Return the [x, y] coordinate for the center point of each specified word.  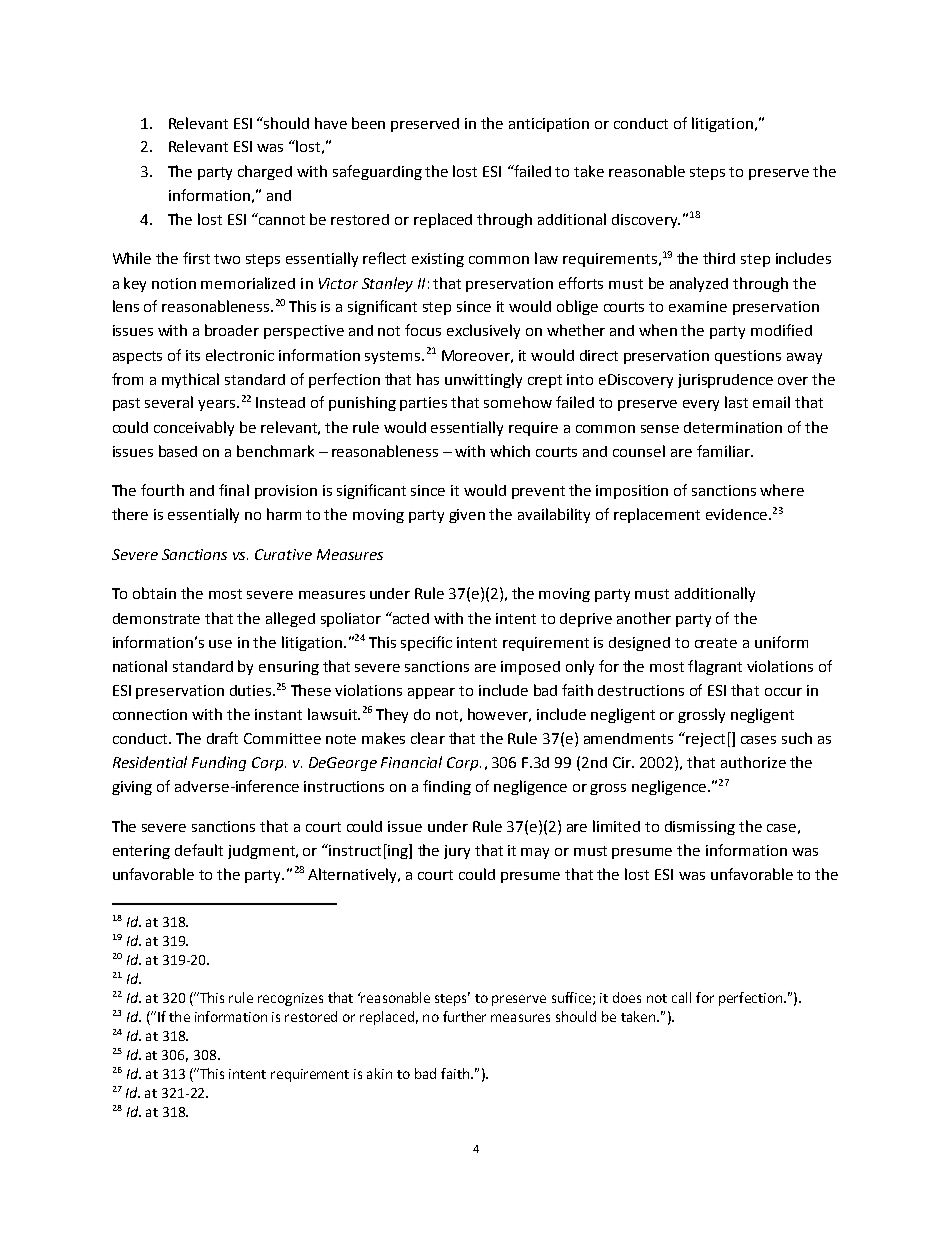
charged [265, 172]
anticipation [549, 125]
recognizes [290, 999]
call [681, 997]
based [178, 451]
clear [428, 738]
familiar [724, 451]
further [464, 1016]
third [719, 258]
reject [704, 739]
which [510, 451]
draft [222, 738]
